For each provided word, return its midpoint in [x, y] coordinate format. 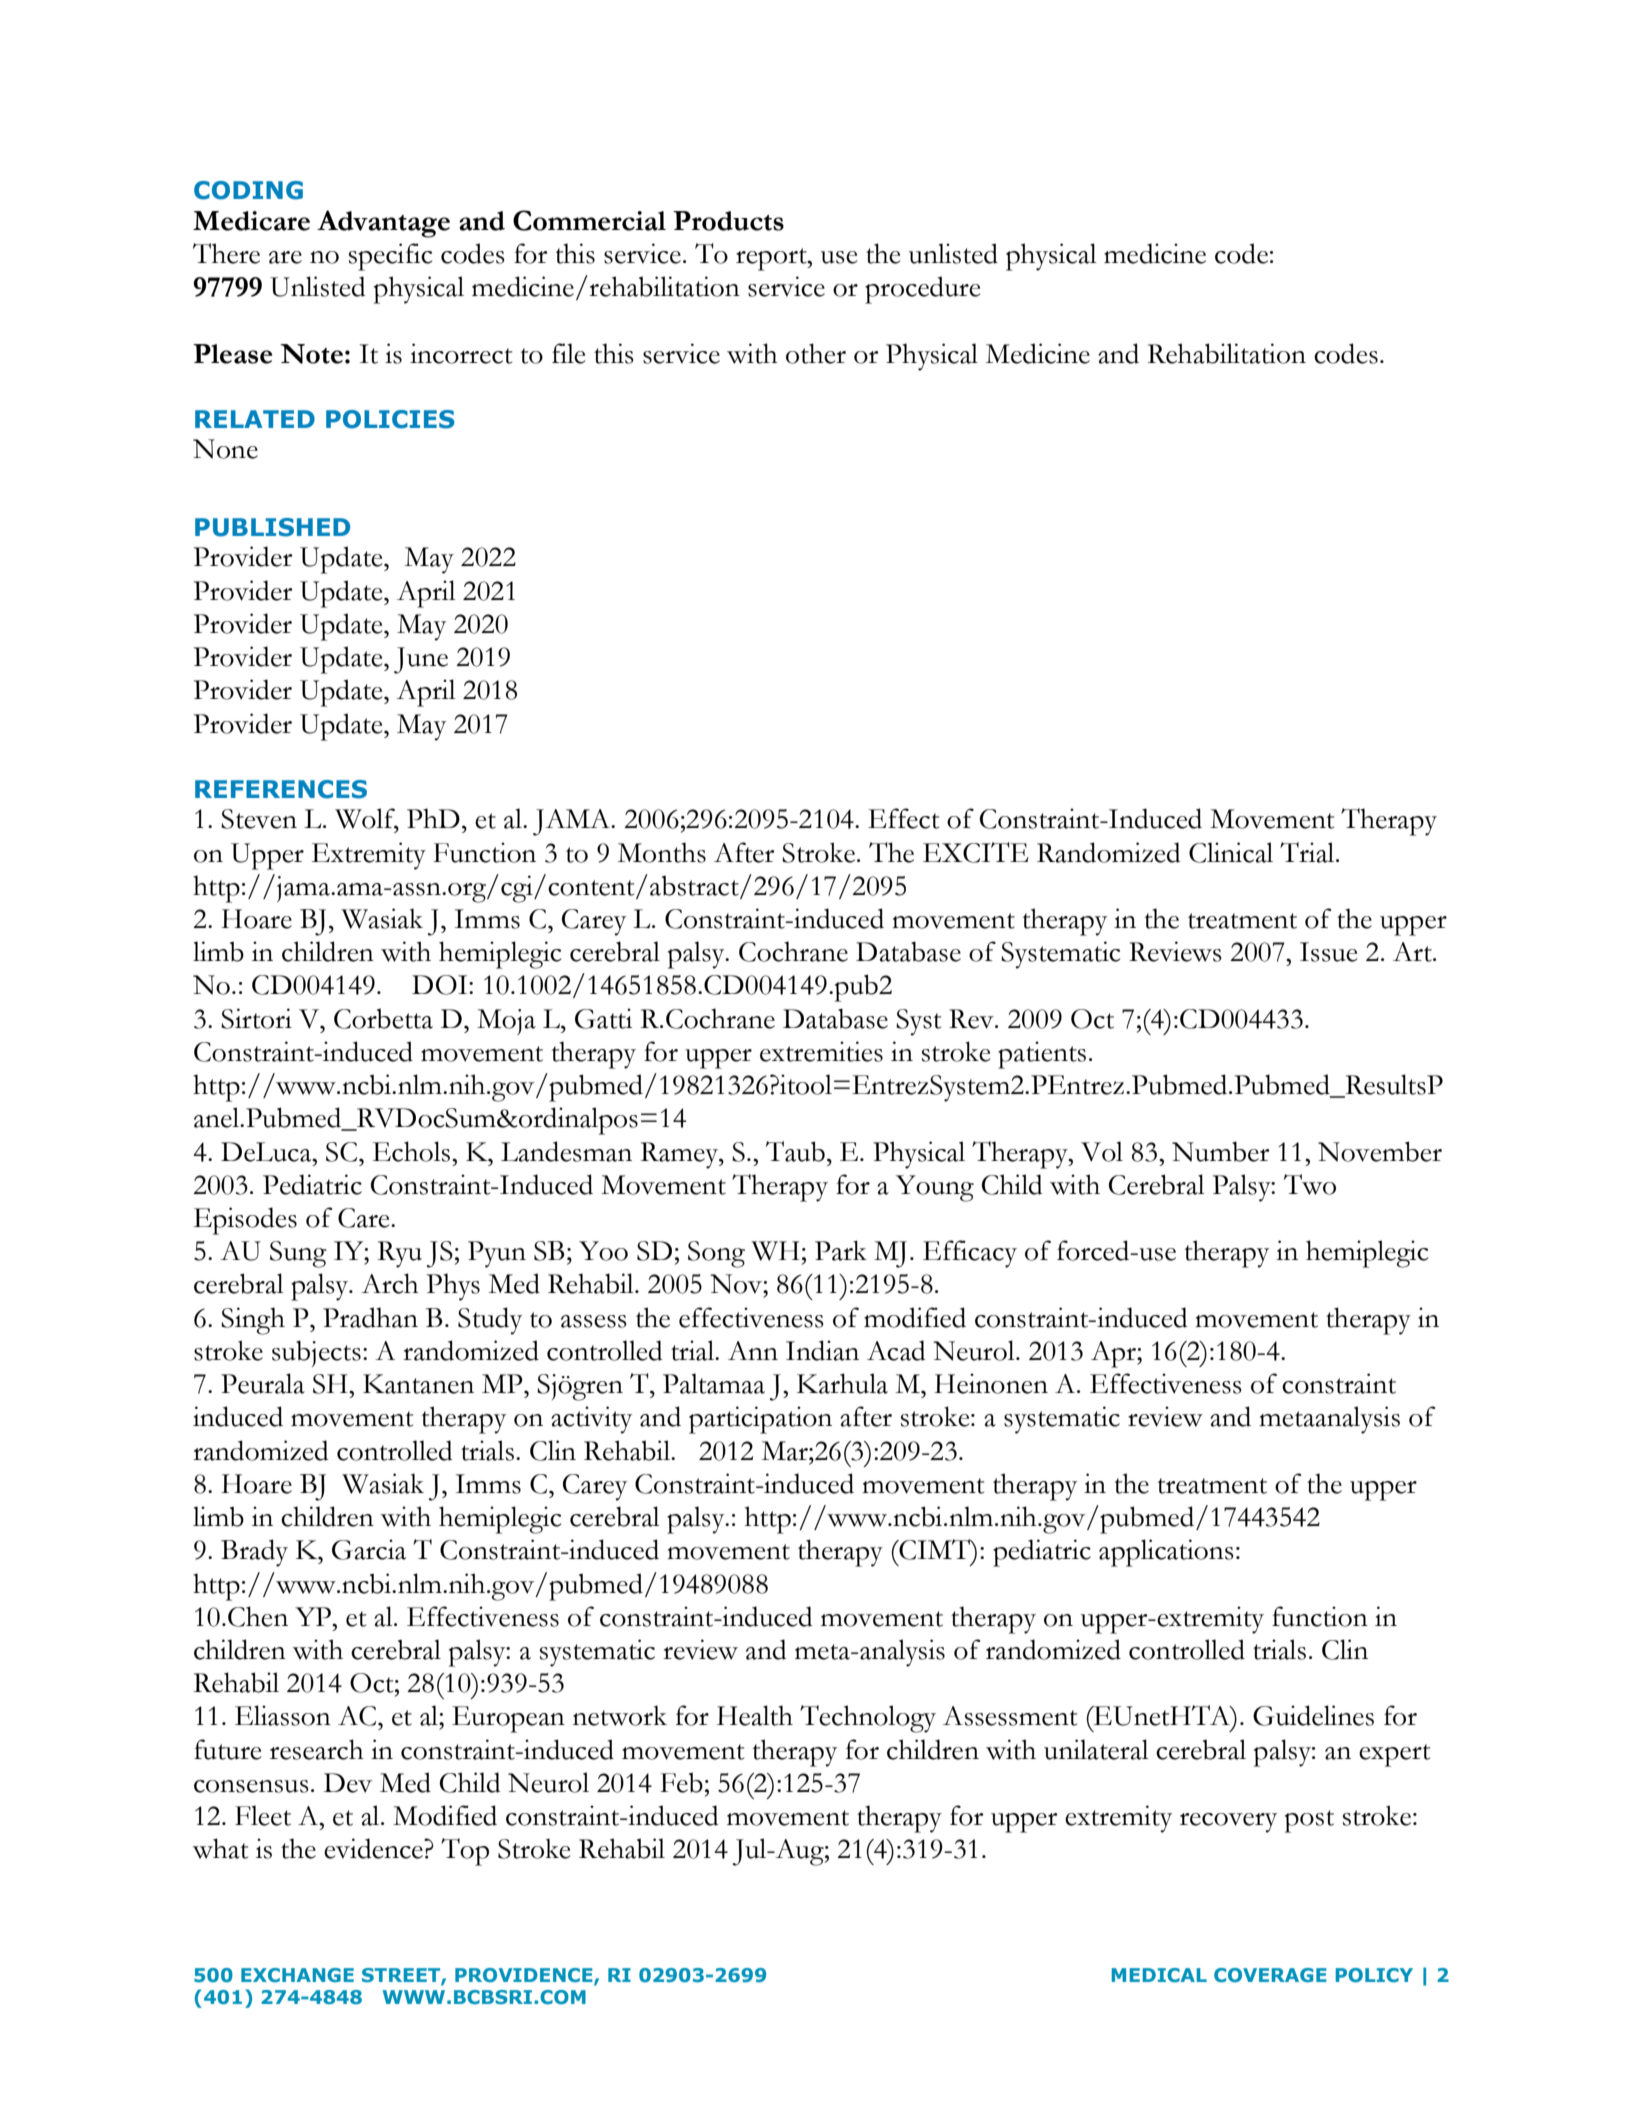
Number [1221, 1151]
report [772, 259]
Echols [413, 1151]
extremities [821, 1051]
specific [390, 257]
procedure [922, 290]
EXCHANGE [297, 1975]
